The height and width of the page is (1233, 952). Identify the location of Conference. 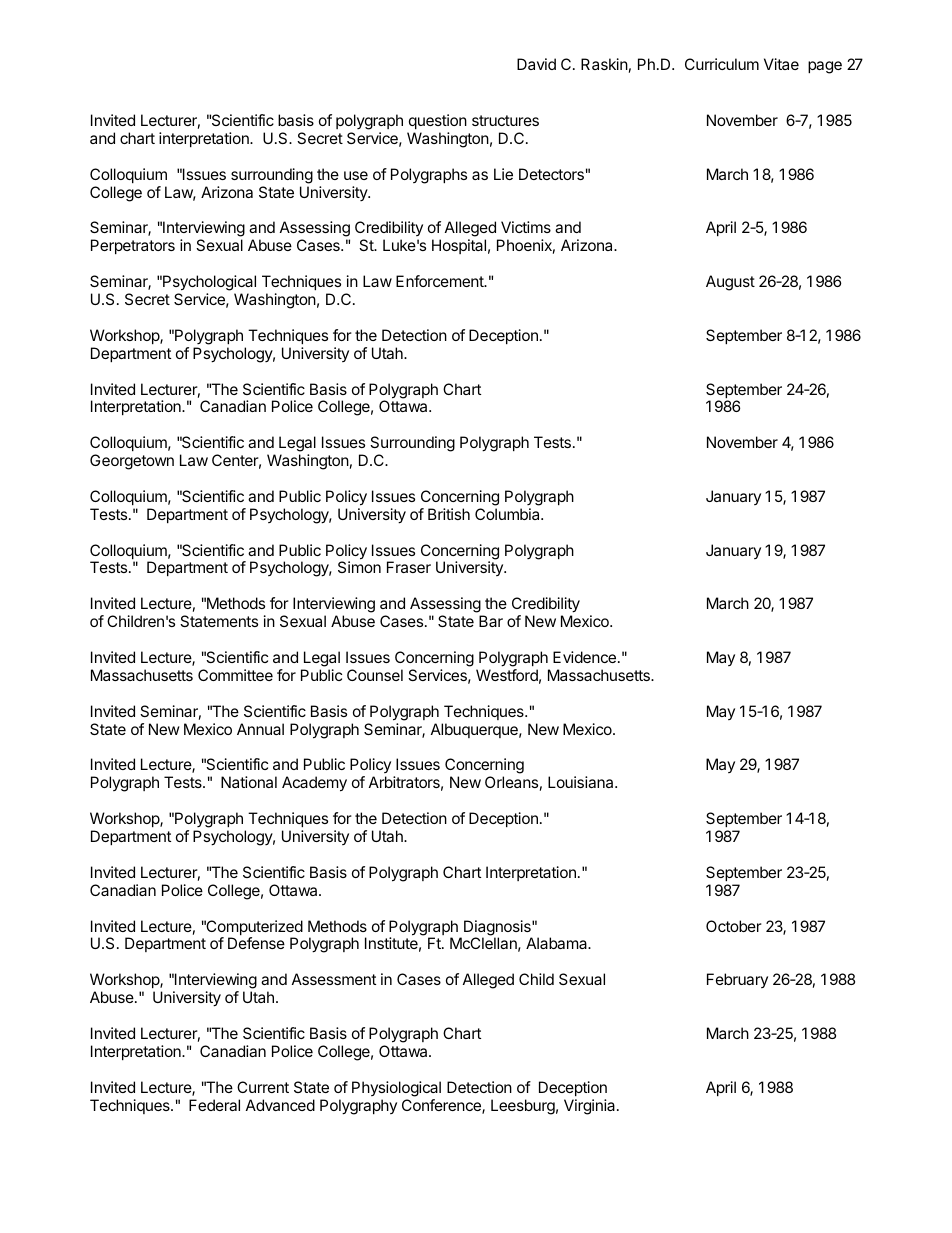
(442, 1106).
